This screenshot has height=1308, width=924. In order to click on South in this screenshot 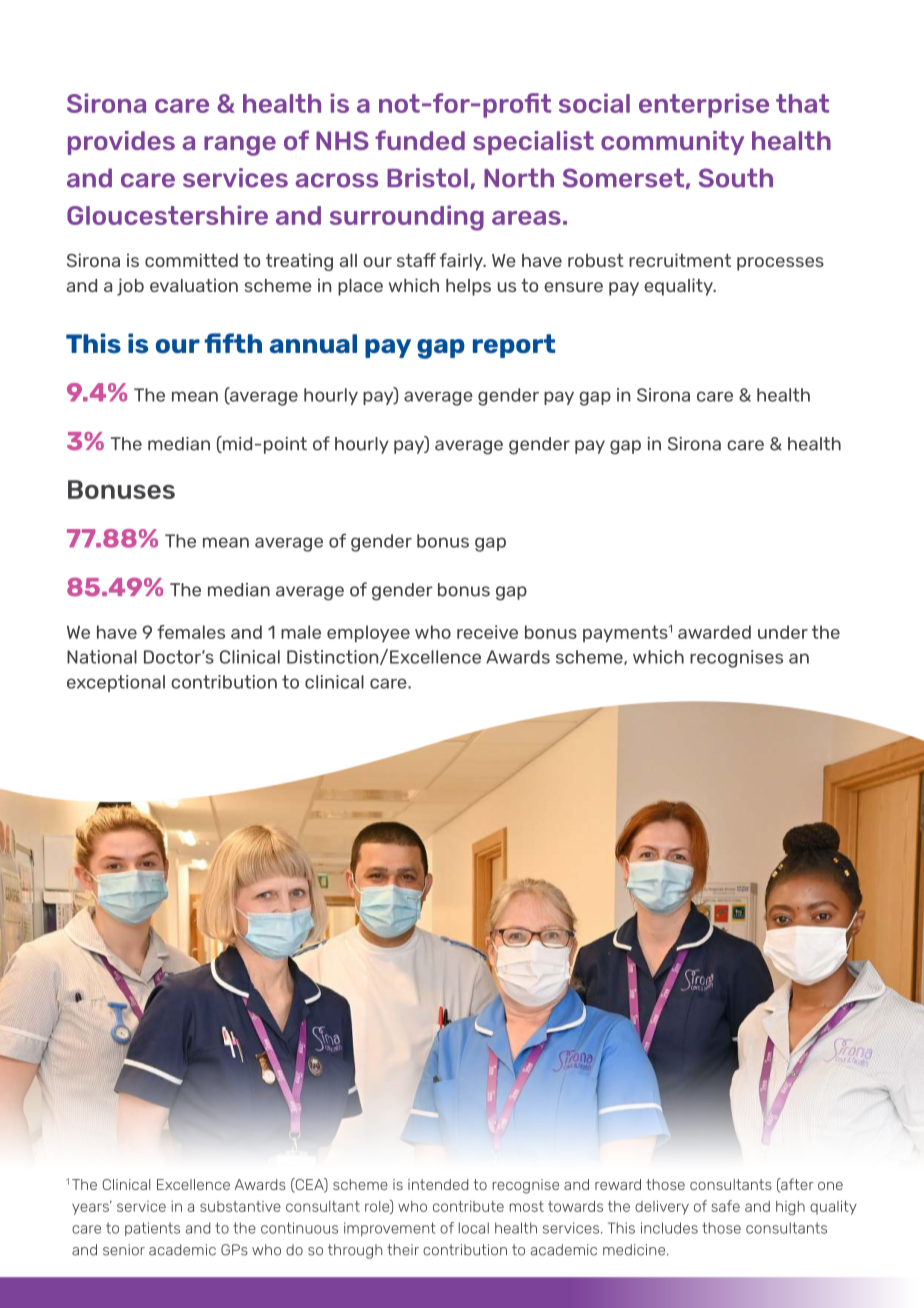, I will do `click(736, 178)`.
